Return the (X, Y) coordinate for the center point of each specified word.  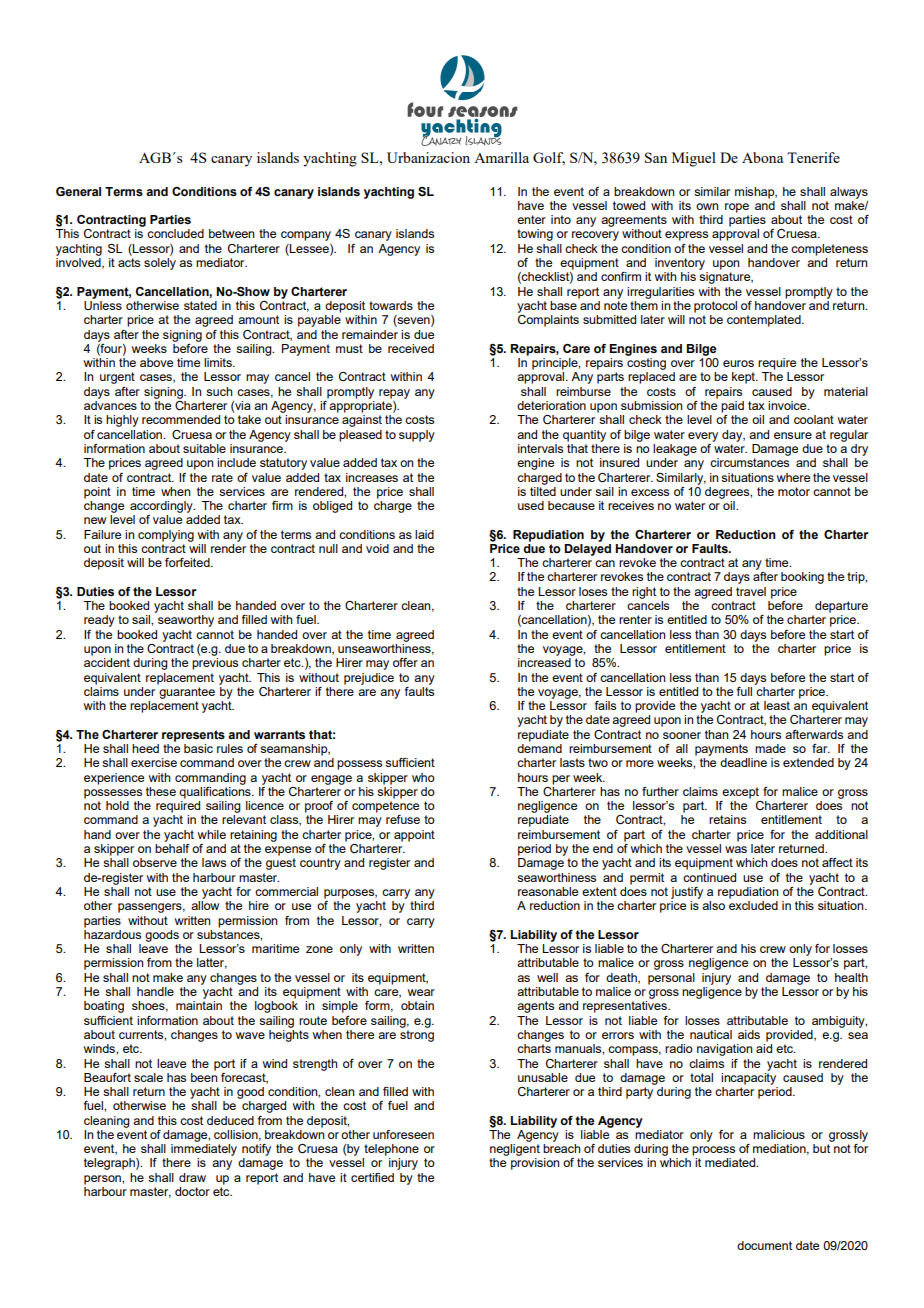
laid (424, 534)
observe (155, 862)
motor (794, 491)
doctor (192, 1191)
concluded (175, 233)
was (736, 849)
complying (166, 536)
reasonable (548, 891)
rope (737, 208)
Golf (549, 158)
